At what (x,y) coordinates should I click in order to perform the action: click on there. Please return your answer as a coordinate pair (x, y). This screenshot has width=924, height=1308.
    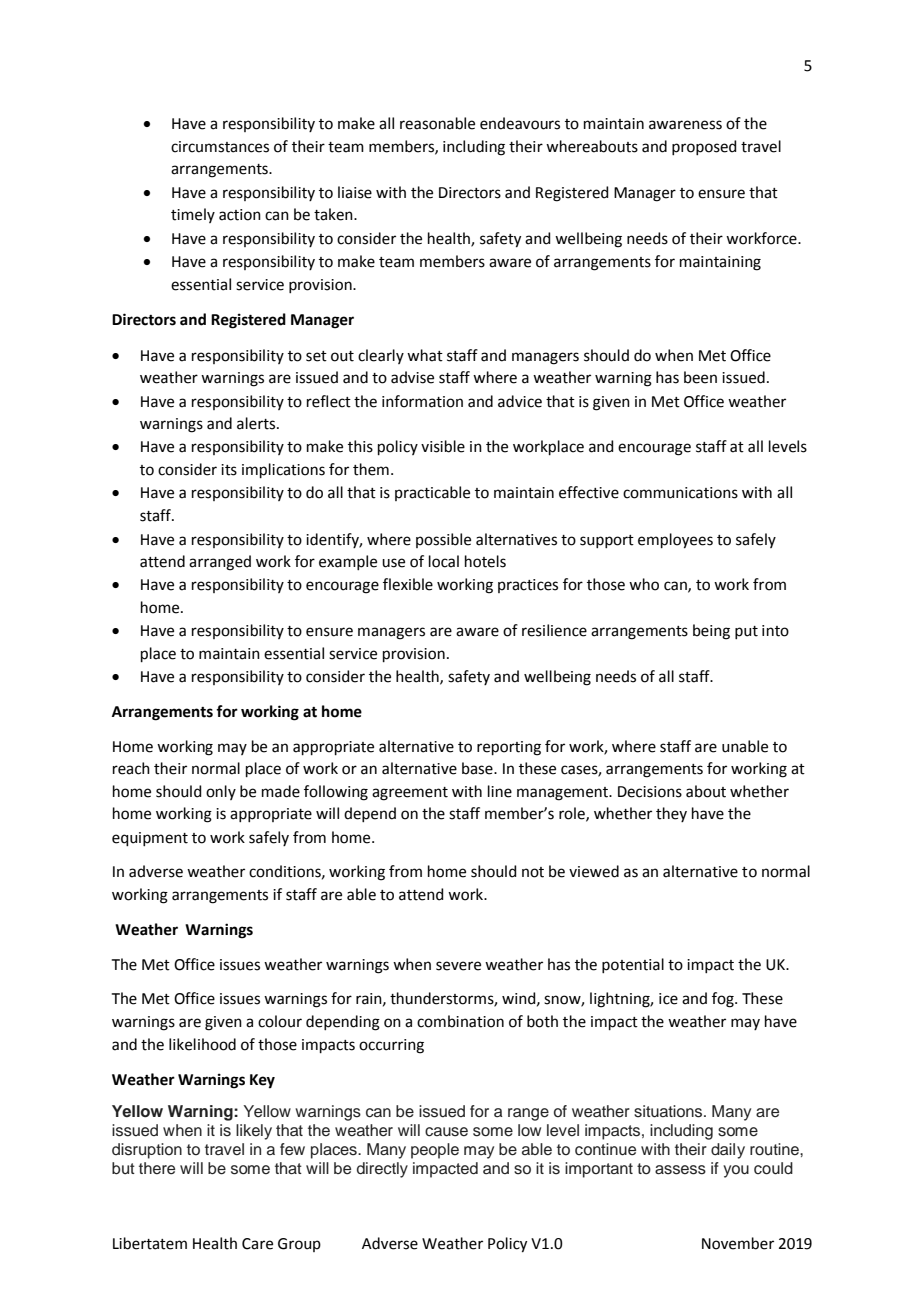
    Looking at the image, I should click on (157, 1168).
